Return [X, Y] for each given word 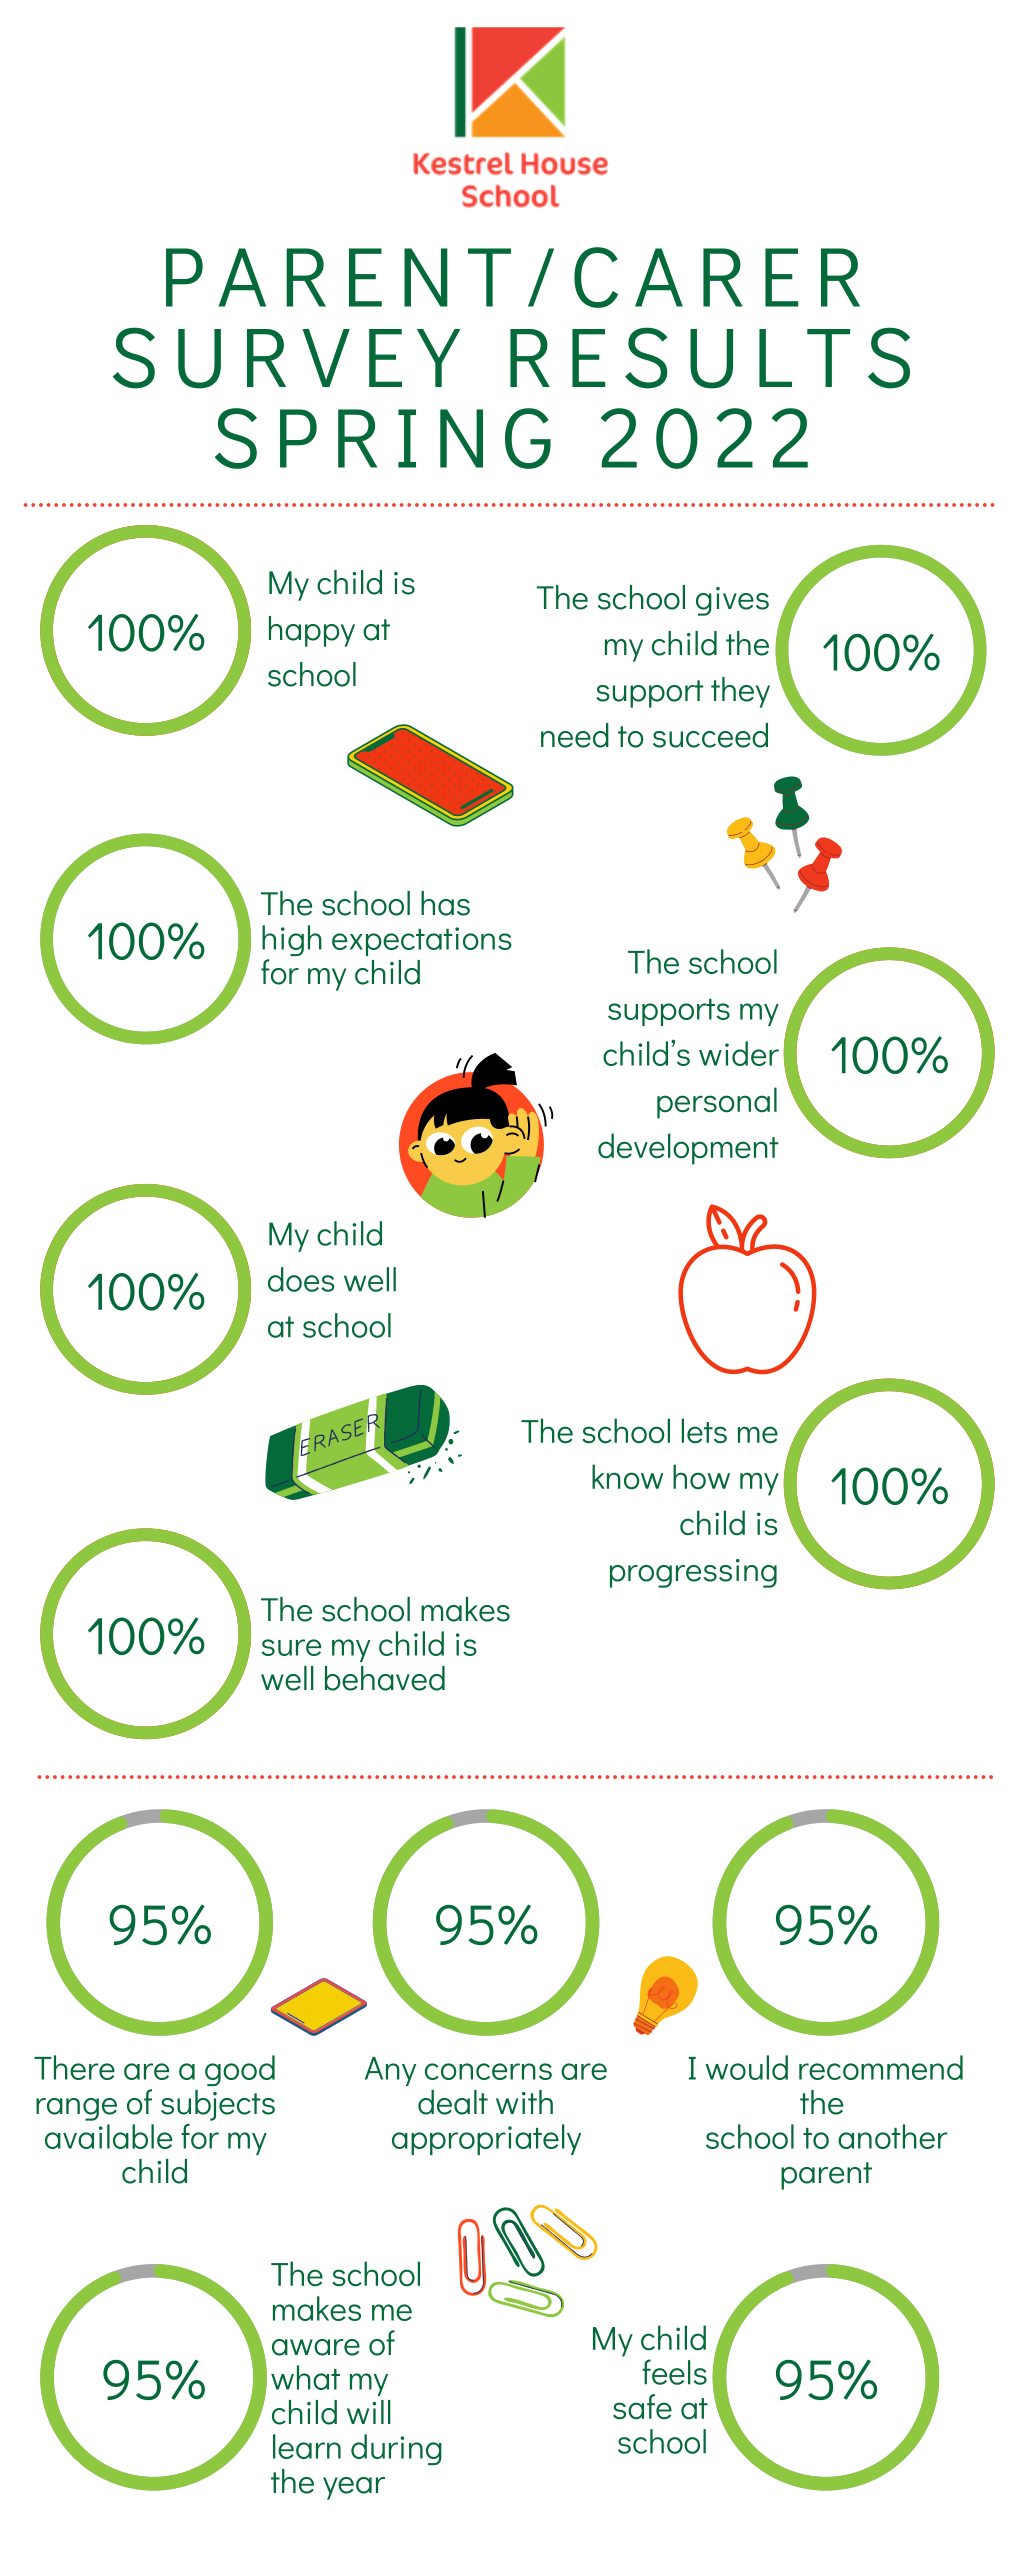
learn [307, 2446]
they [740, 692]
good [240, 2070]
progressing [693, 1573]
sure [291, 1647]
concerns [488, 2071]
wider [739, 1053]
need [575, 735]
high [292, 940]
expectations [422, 941]
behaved [385, 1678]
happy [312, 631]
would [746, 2067]
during [396, 2449]
